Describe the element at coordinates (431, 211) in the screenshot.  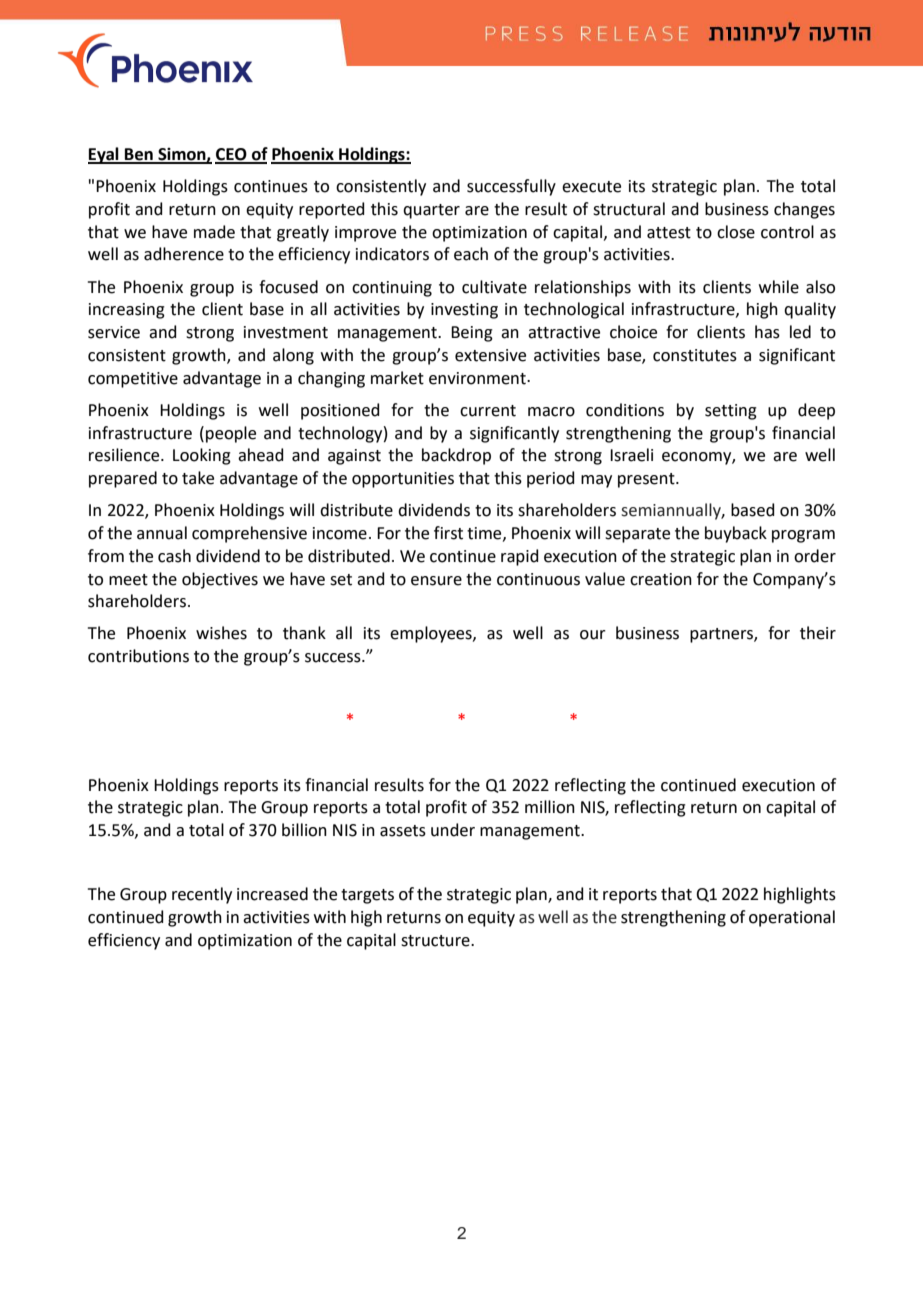
I see `quarter` at that location.
